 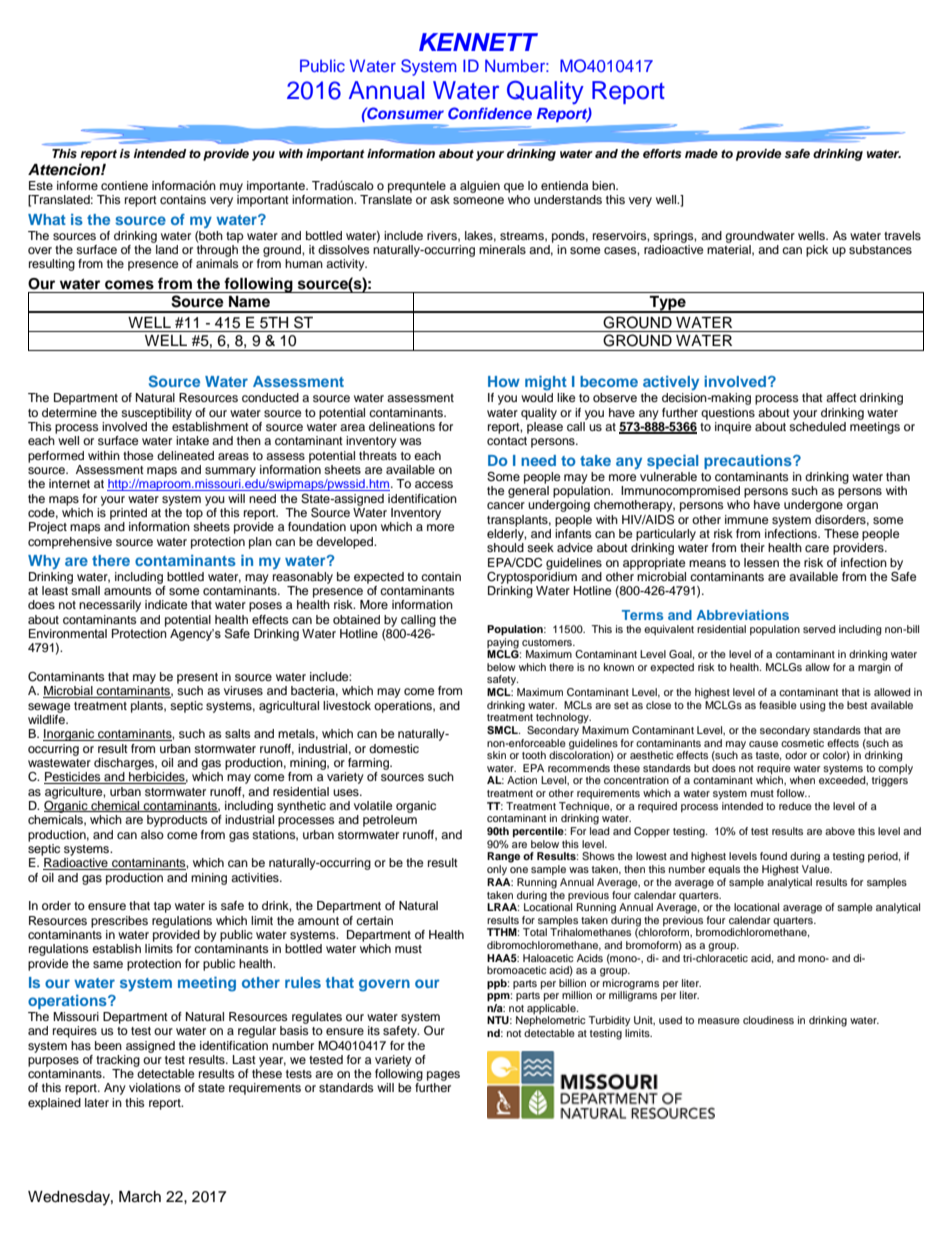 What do you see at coordinates (795, 806) in the image?
I see `reduce` at bounding box center [795, 806].
